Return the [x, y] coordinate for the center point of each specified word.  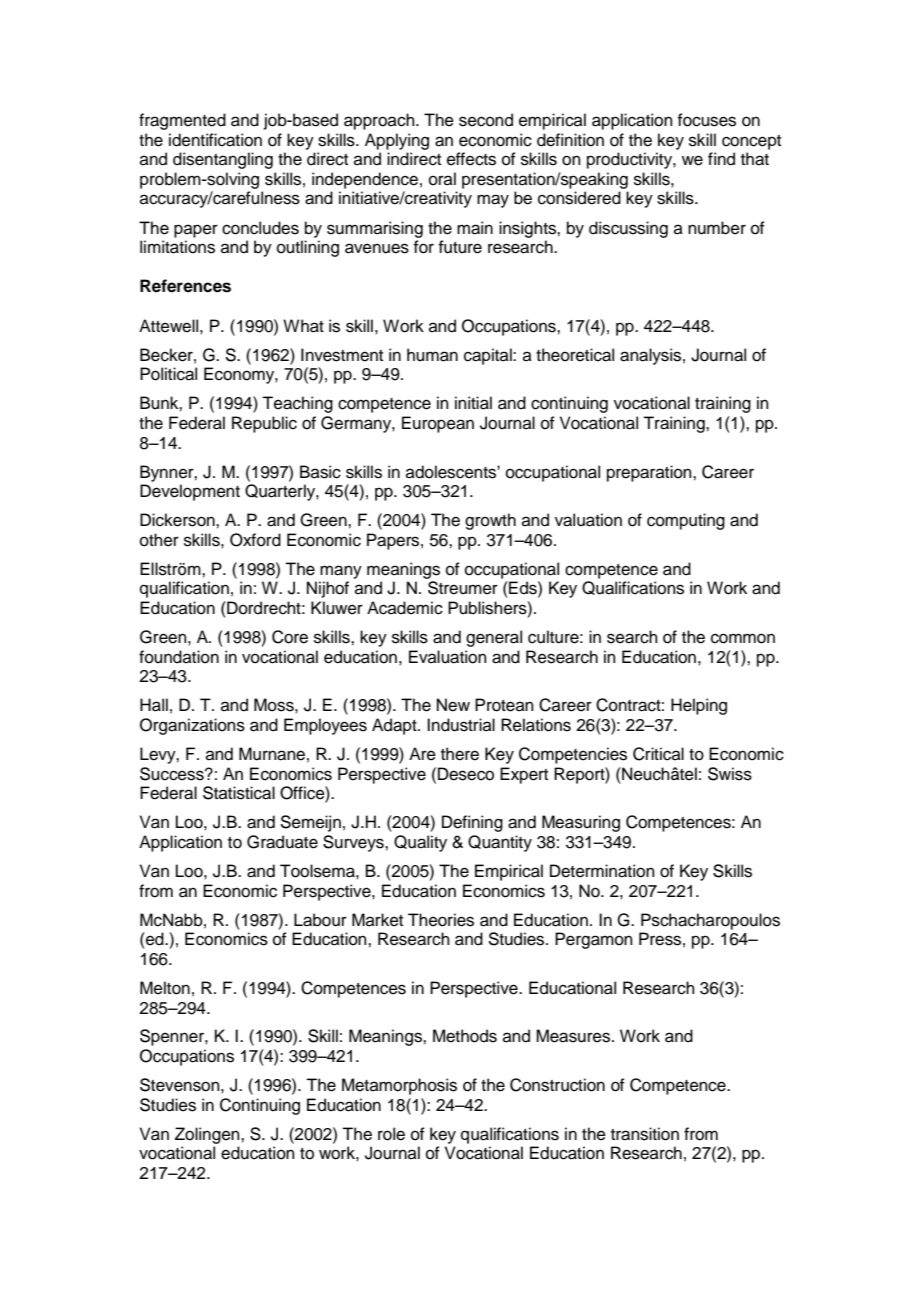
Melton [165, 988]
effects [471, 159]
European [438, 424]
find [721, 159]
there [460, 754]
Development [190, 492]
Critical [658, 754]
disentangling [223, 160]
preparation [650, 473]
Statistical [239, 793]
